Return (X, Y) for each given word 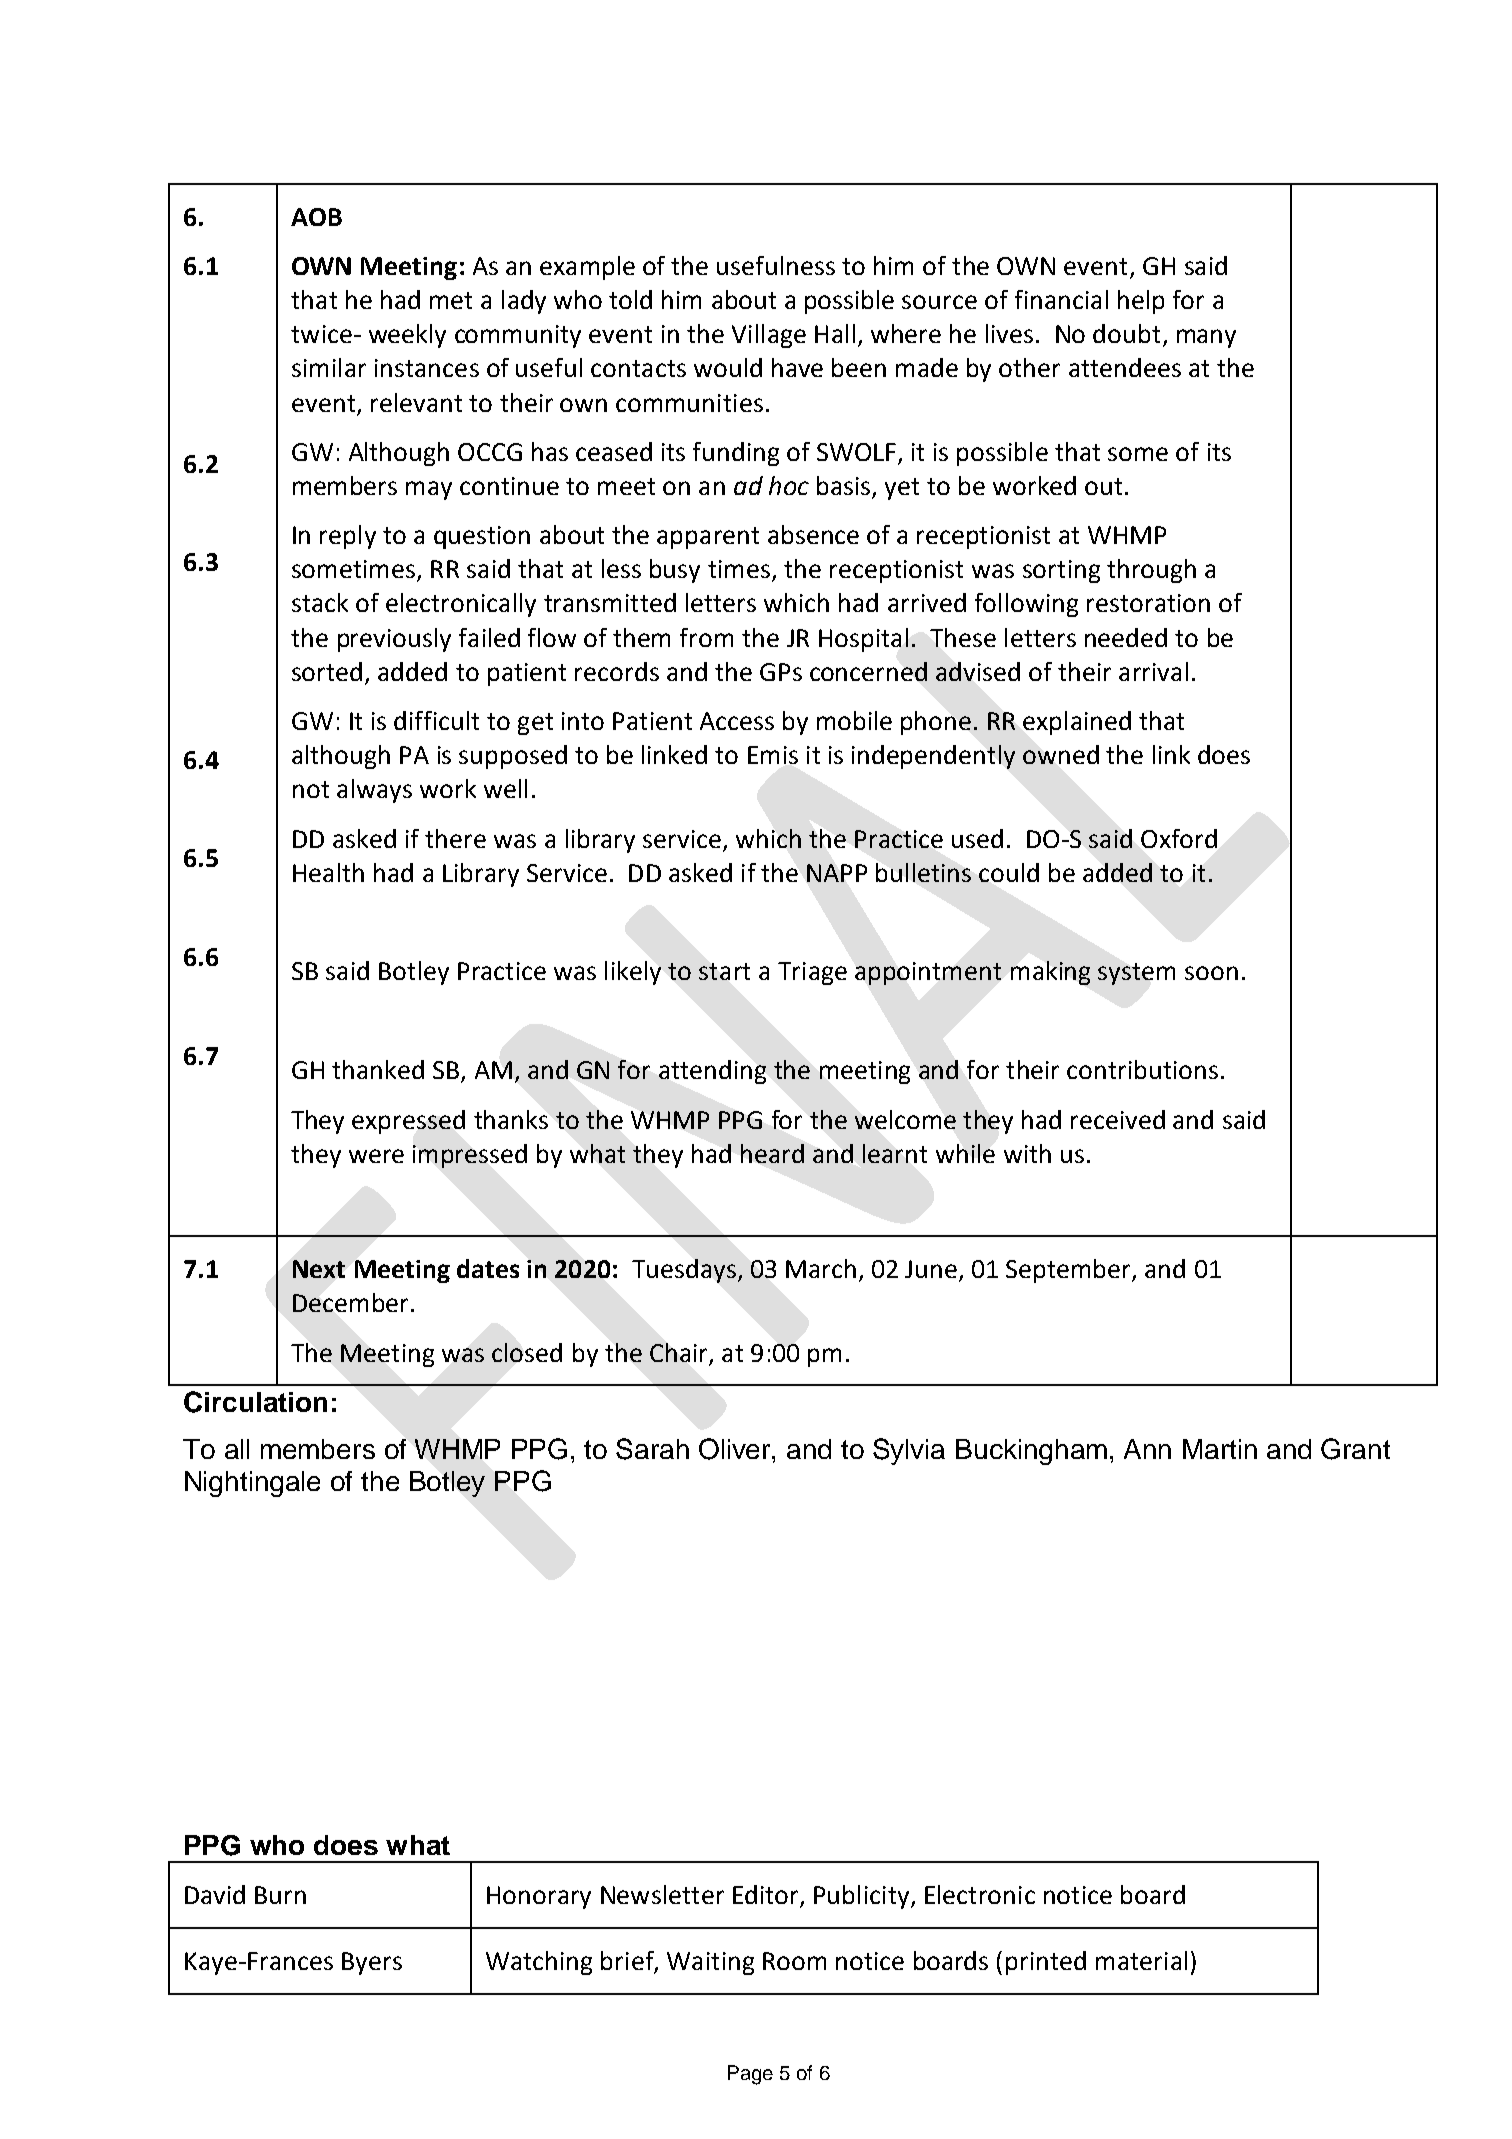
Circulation (255, 1402)
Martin (1220, 1449)
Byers (372, 1963)
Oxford (1179, 838)
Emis (773, 755)
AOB (316, 217)
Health (328, 872)
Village (769, 336)
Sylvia (909, 1451)
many (1206, 338)
